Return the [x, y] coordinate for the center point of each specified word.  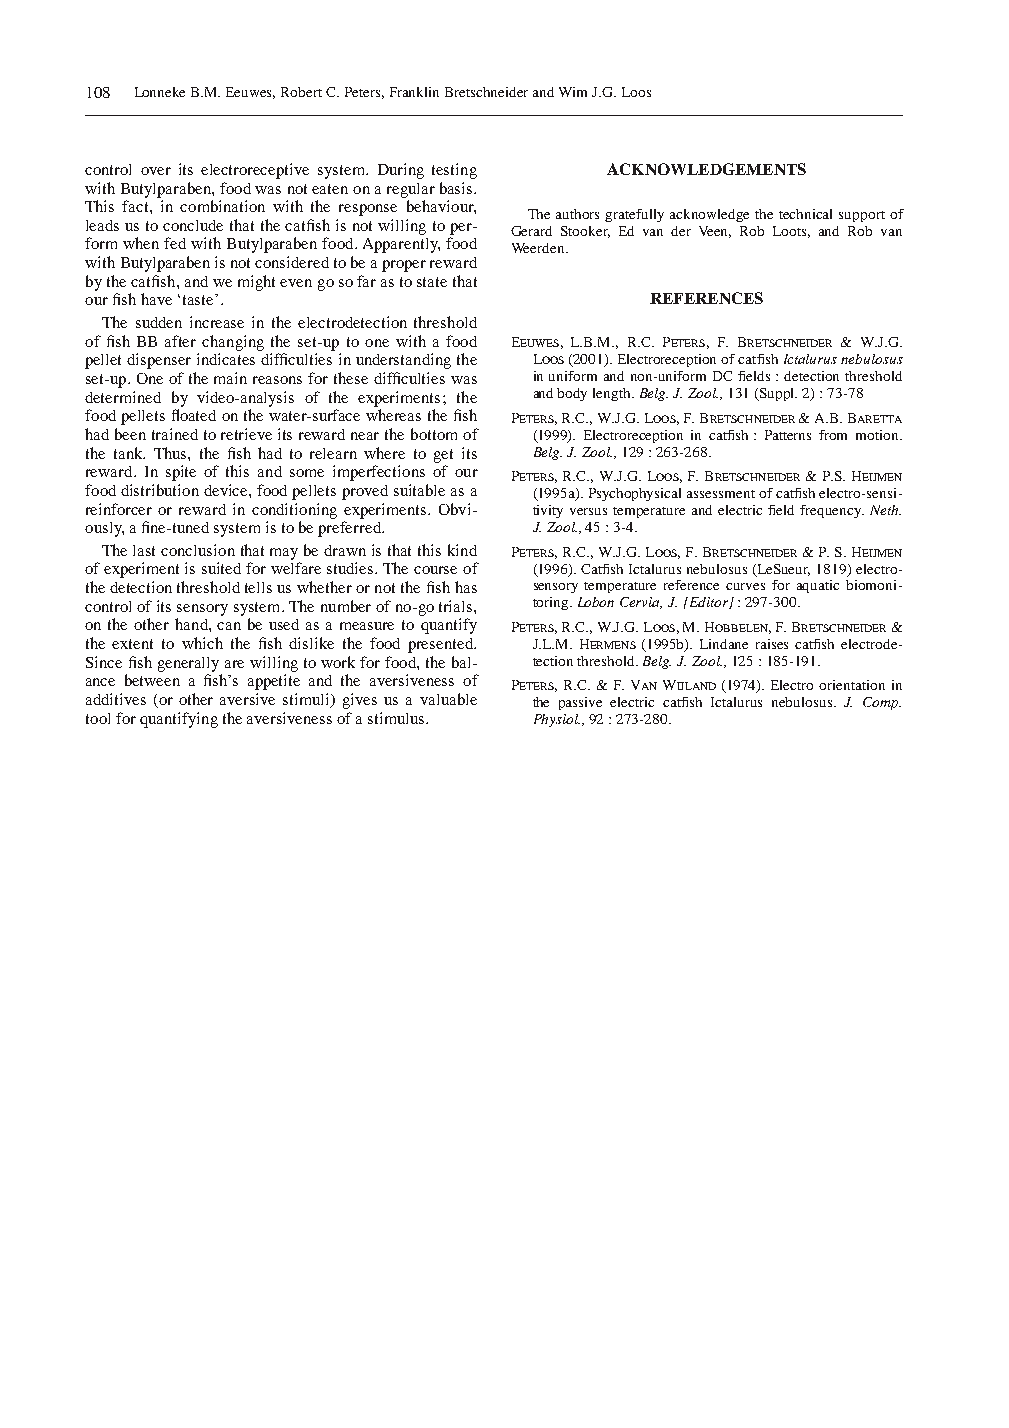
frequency [832, 511]
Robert [301, 92]
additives [116, 699]
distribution [160, 490]
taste [199, 299]
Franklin [414, 92]
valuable [448, 699]
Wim [573, 92]
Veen [715, 232]
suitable [419, 490]
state [432, 282]
